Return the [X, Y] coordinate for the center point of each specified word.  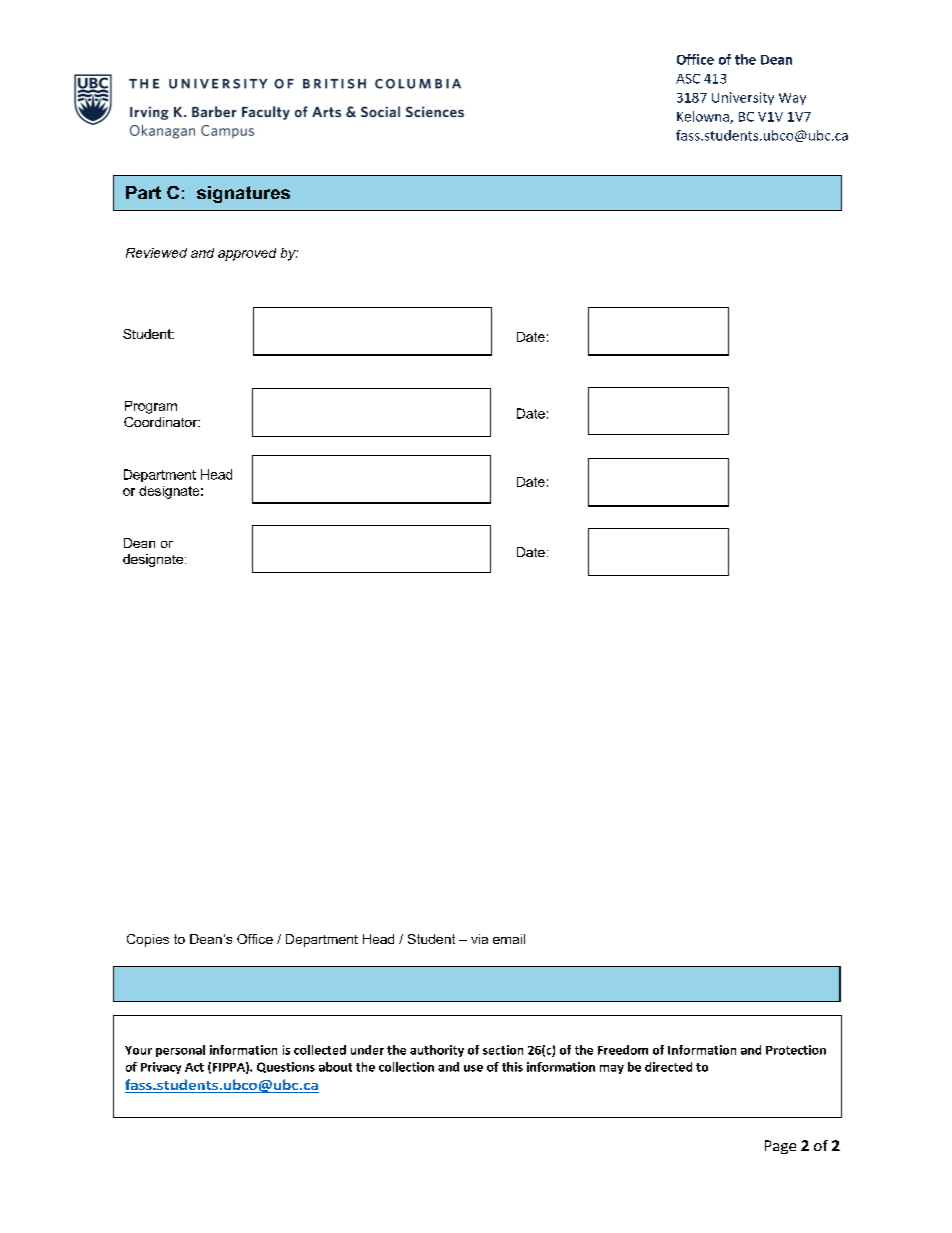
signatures [243, 194]
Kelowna [704, 117]
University [743, 98]
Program [151, 407]
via [479, 939]
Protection [796, 1050]
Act [194, 1067]
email [509, 939]
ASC [688, 79]
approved [247, 254]
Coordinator [162, 422]
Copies [148, 940]
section [503, 1050]
